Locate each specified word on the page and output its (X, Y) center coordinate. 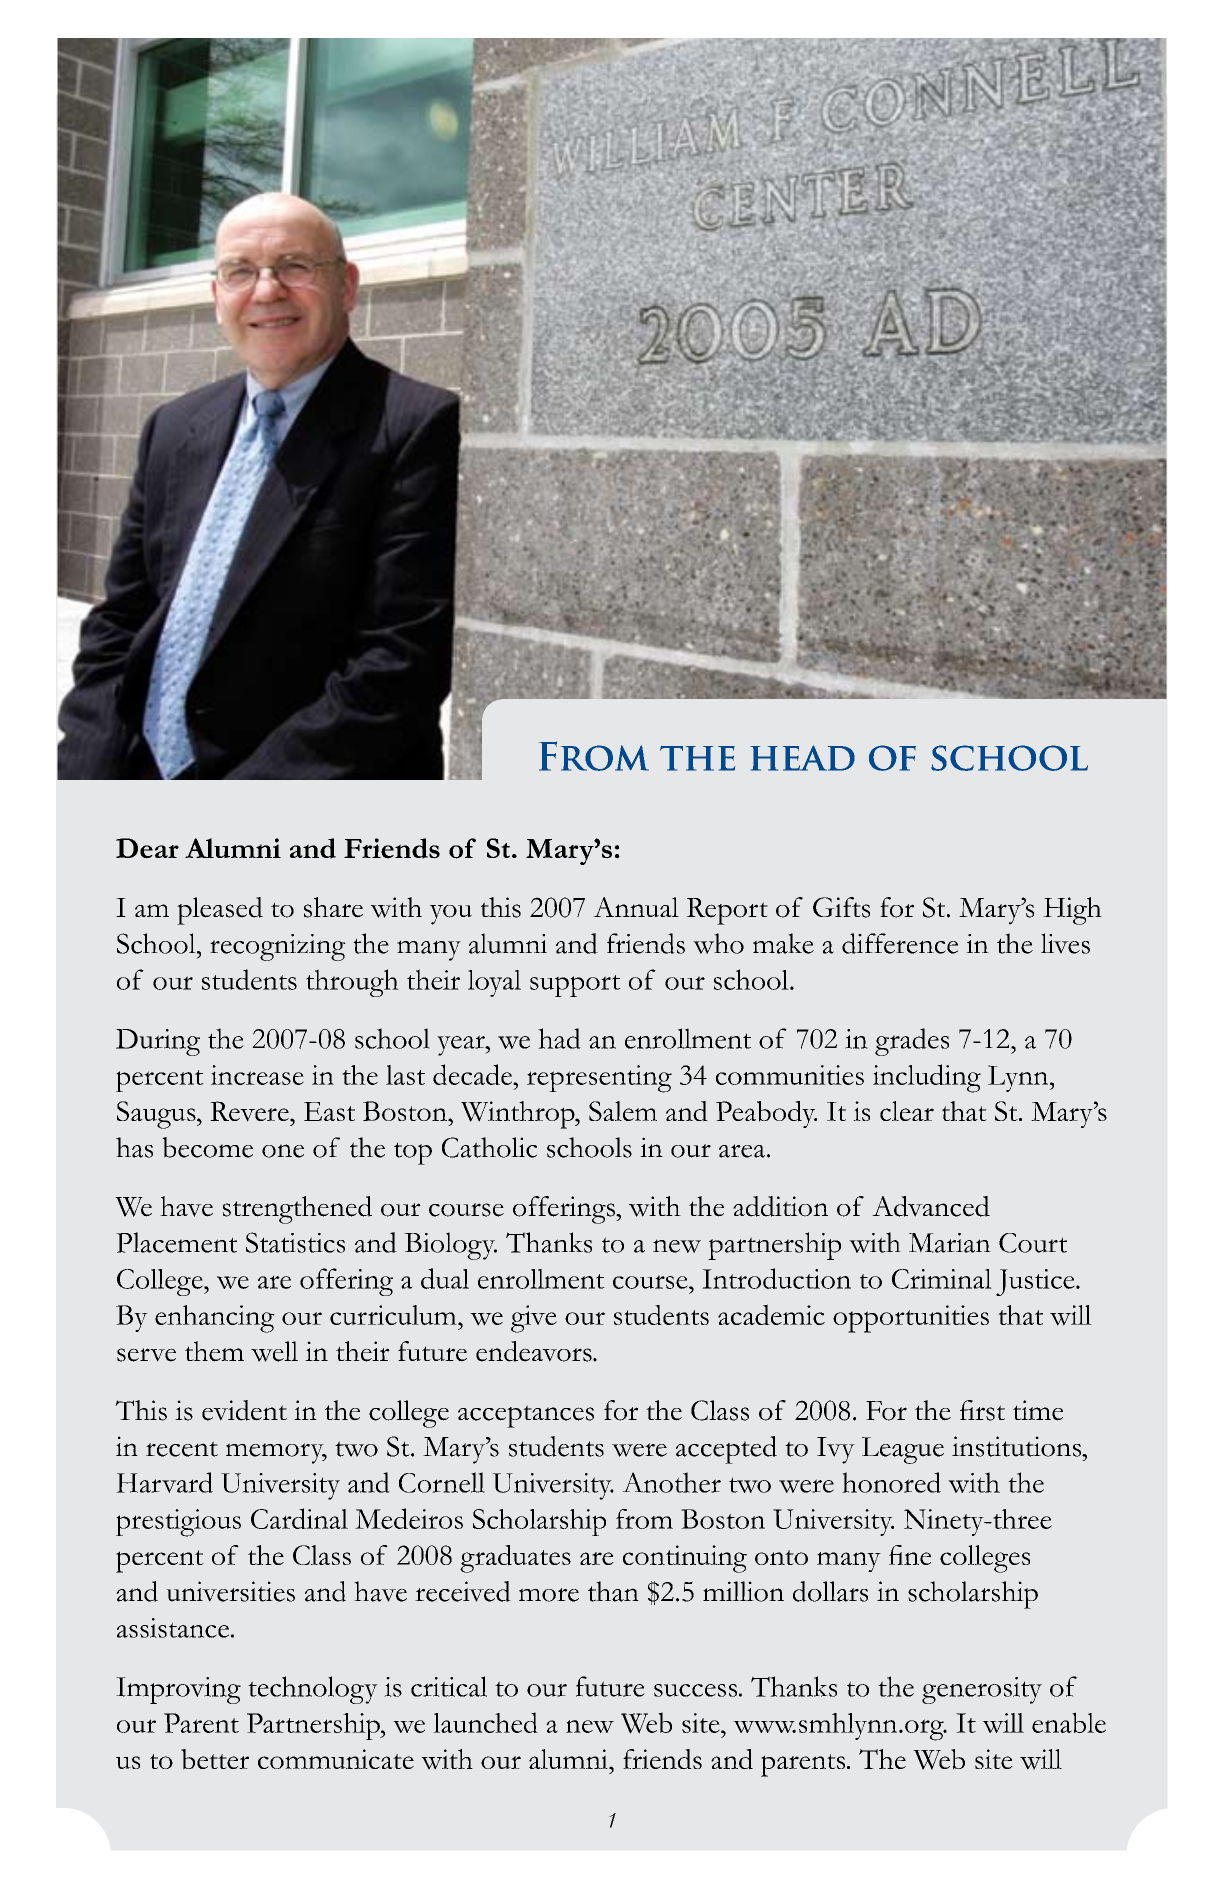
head (802, 758)
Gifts (841, 907)
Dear (147, 848)
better (215, 1759)
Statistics (295, 1242)
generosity (982, 1690)
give (534, 1319)
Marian (950, 1243)
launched (485, 1722)
